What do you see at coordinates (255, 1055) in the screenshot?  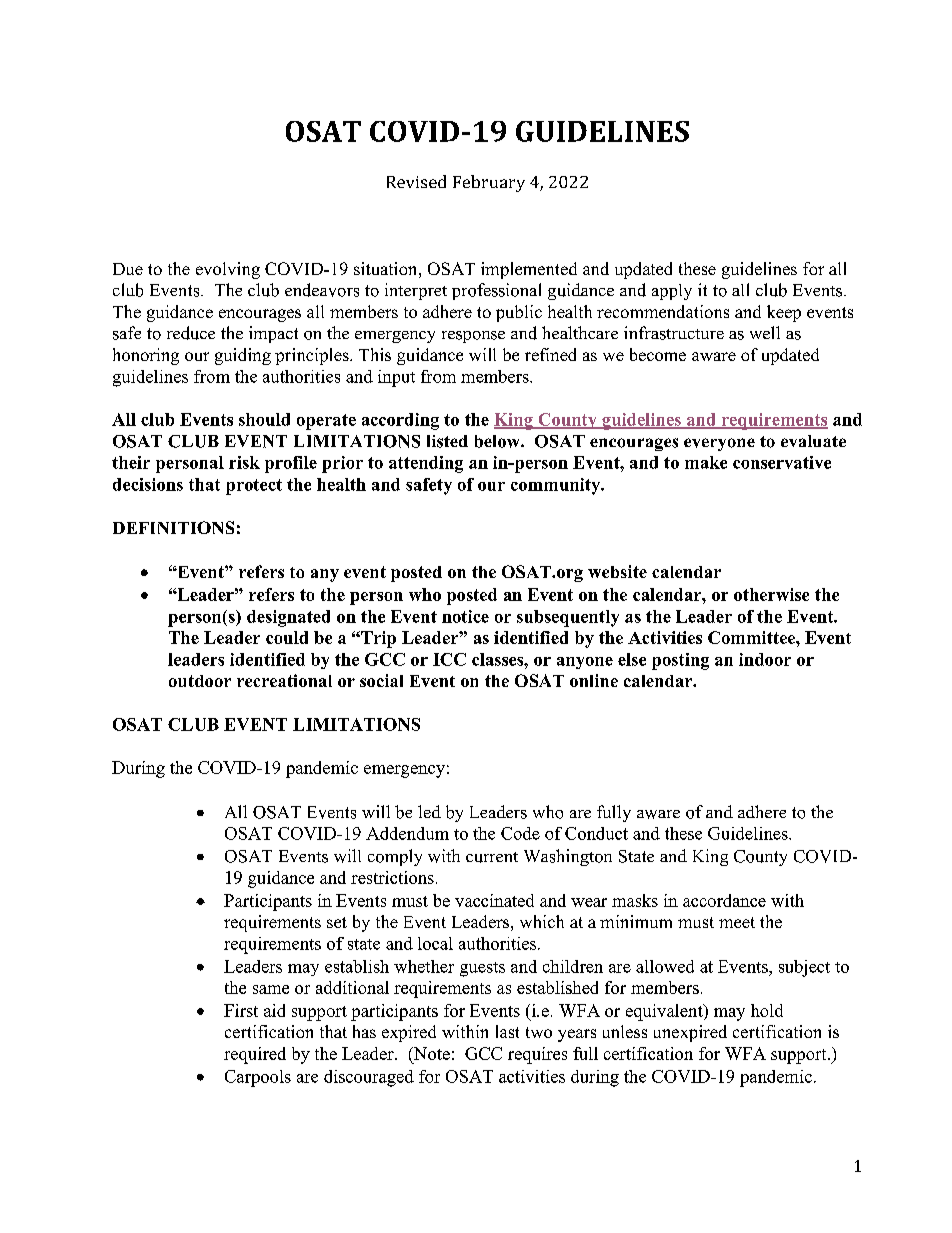 I see `required` at bounding box center [255, 1055].
